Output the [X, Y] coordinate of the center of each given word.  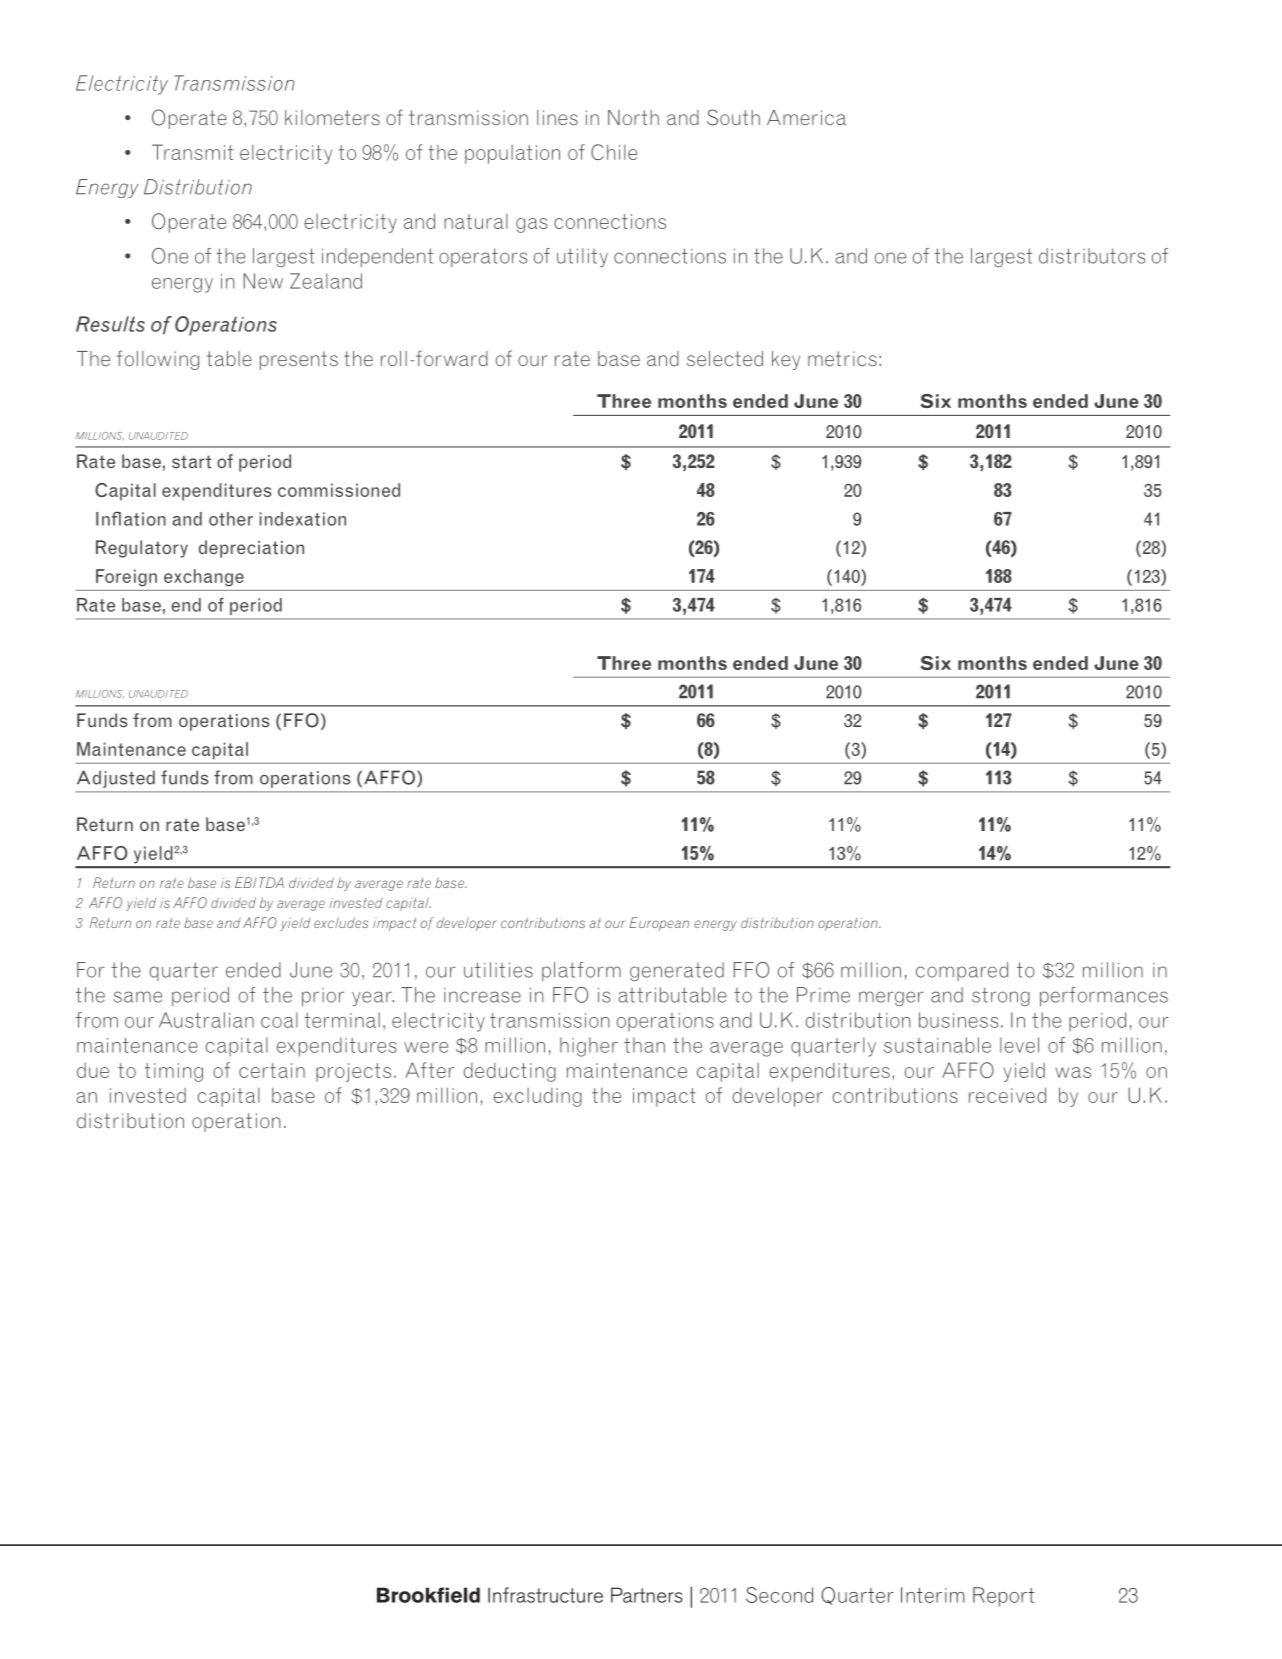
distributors [1092, 256]
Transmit [192, 152]
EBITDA [259, 882]
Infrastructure [545, 1595]
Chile [614, 152]
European [659, 924]
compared [962, 971]
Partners [646, 1595]
